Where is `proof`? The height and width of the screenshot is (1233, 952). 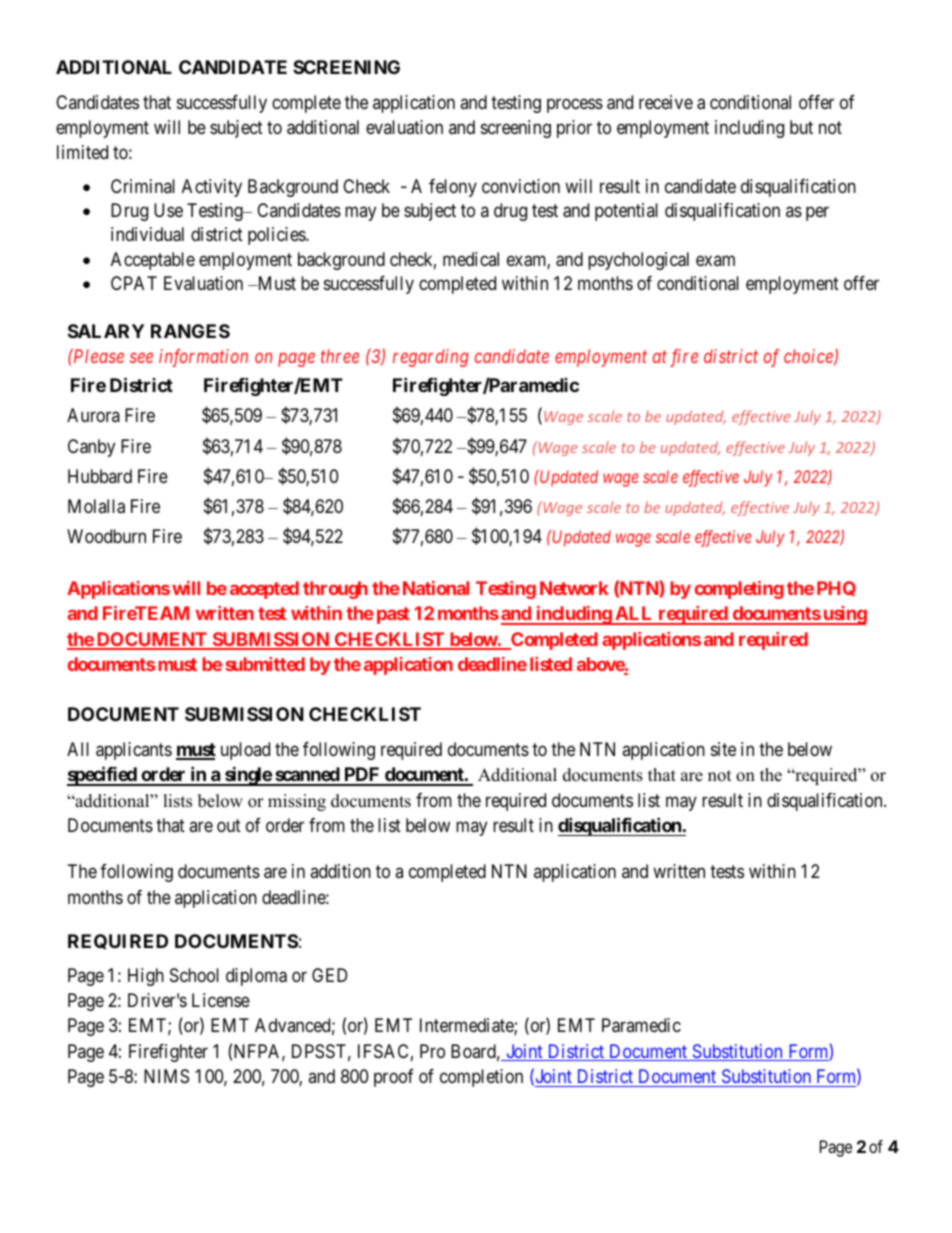
proof is located at coordinates (394, 1078).
